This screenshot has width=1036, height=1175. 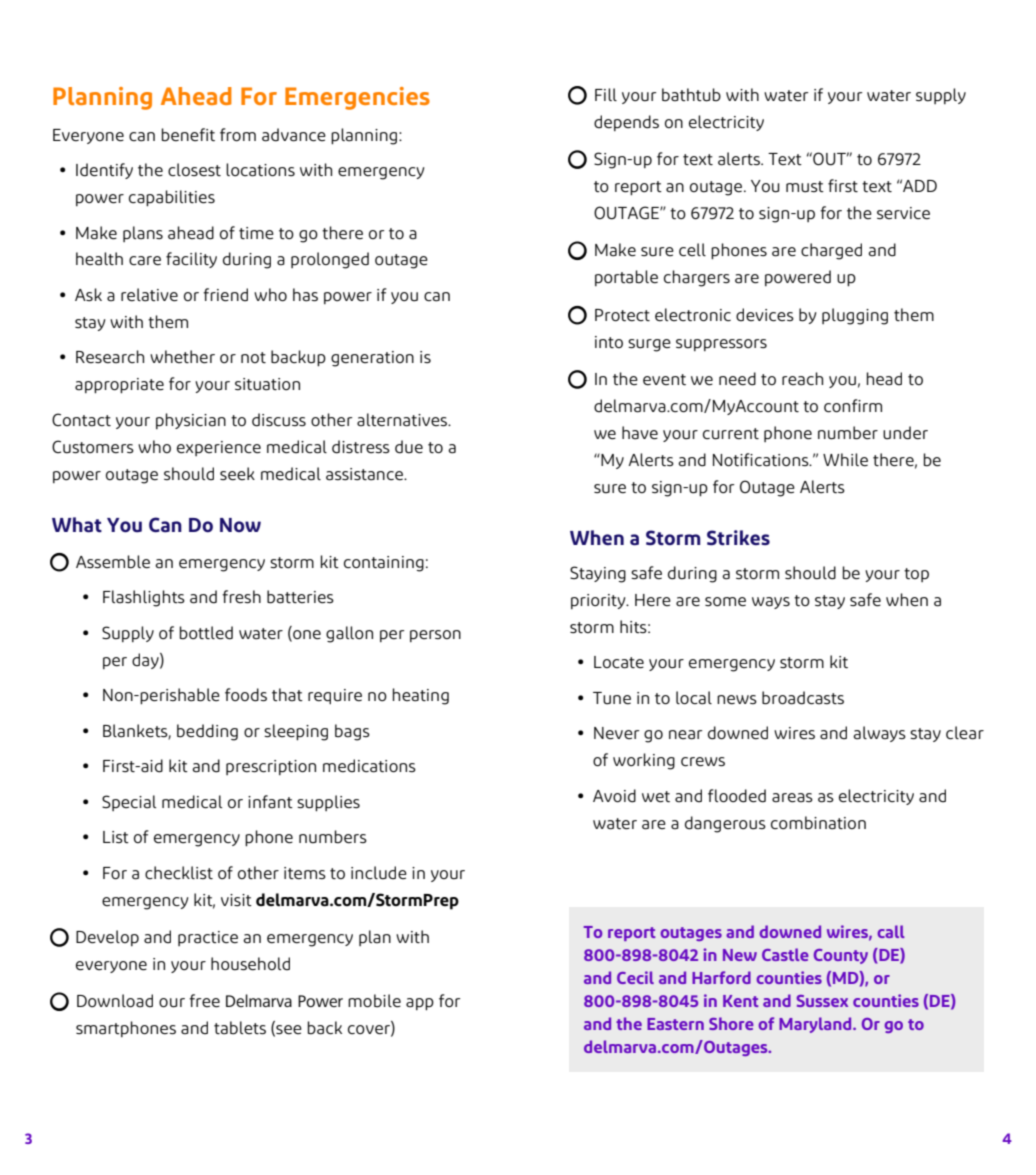 I want to click on bottled, so click(x=206, y=633).
